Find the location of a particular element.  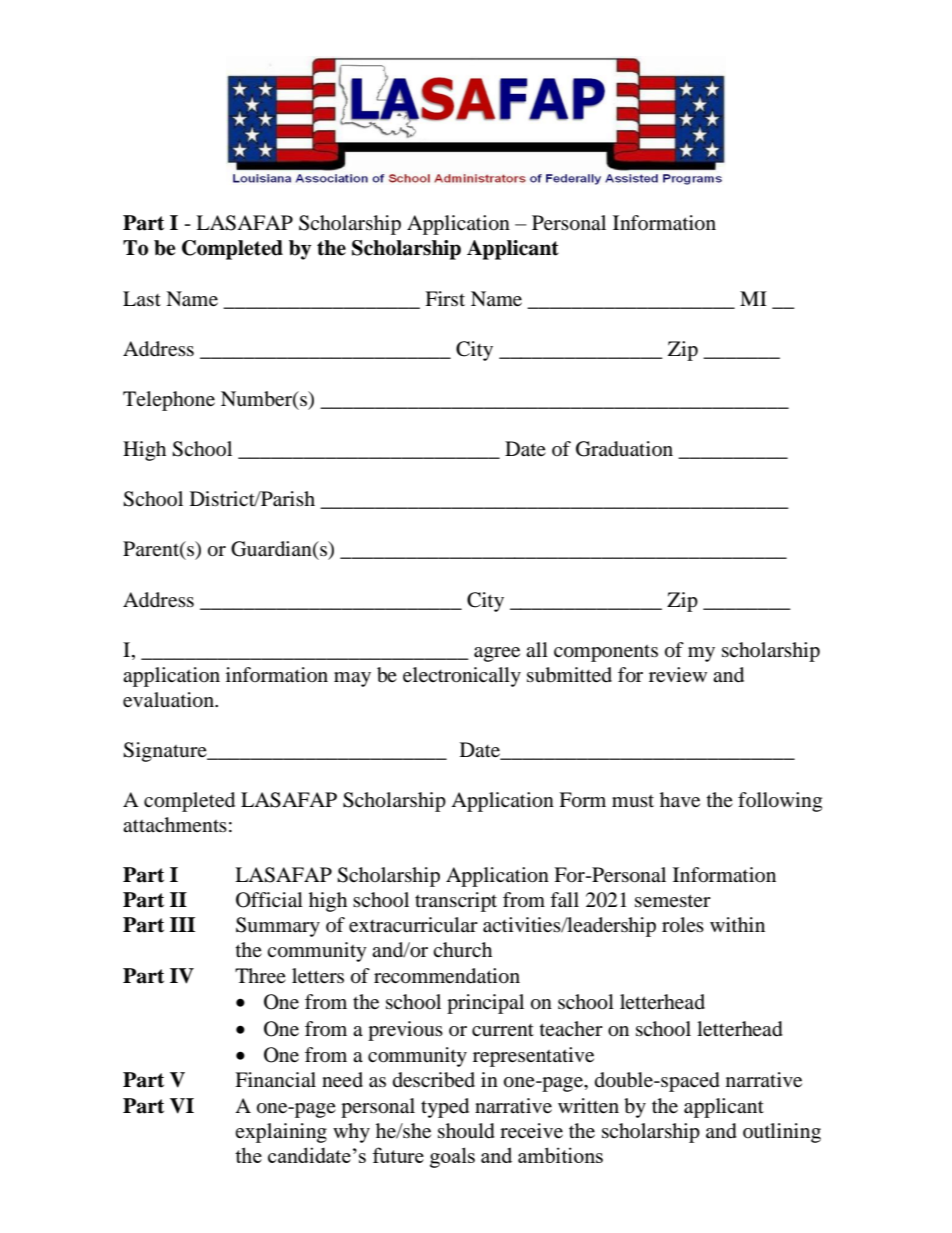

Telephone is located at coordinates (169, 401).
